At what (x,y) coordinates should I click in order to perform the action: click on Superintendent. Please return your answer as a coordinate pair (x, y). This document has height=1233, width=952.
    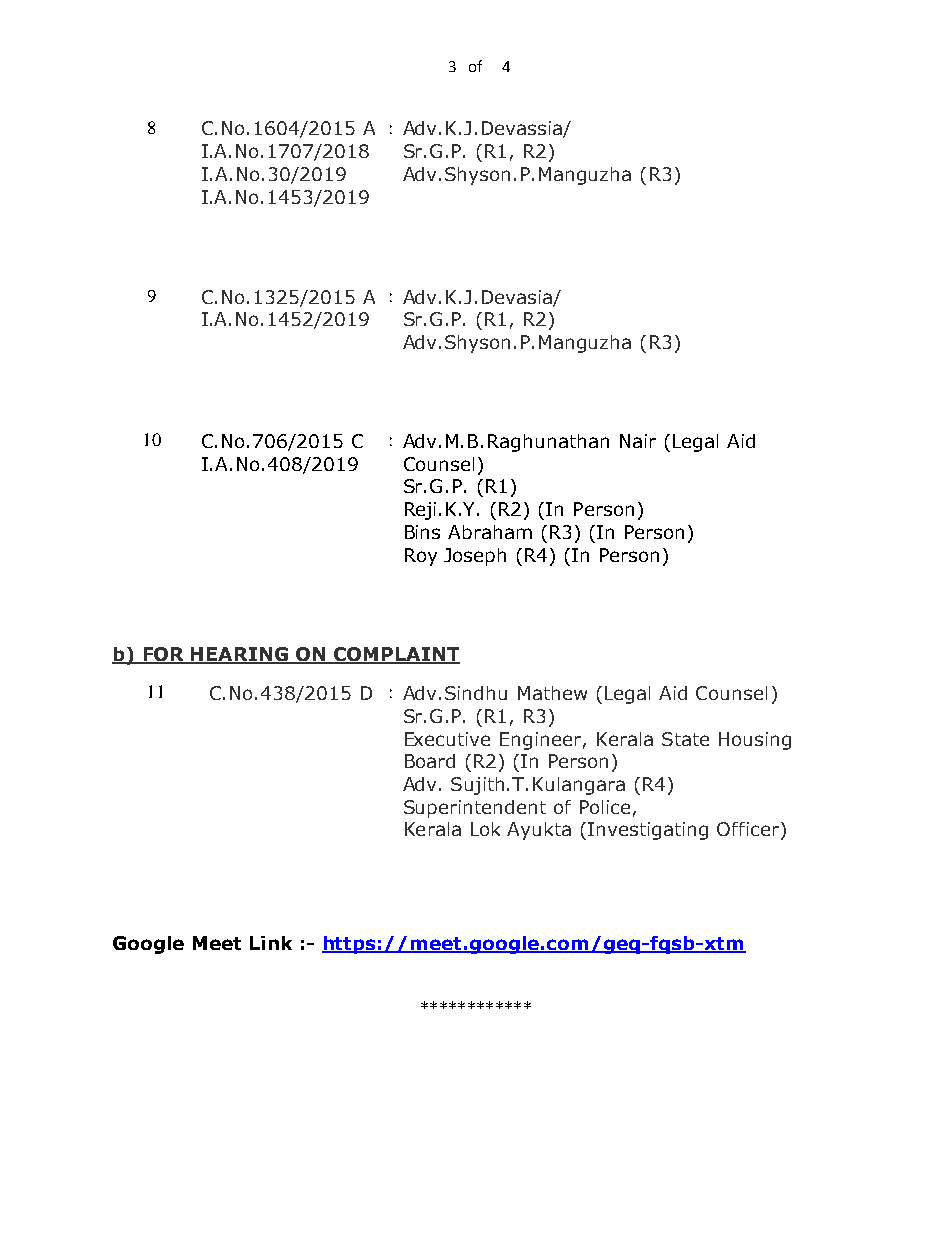
    Looking at the image, I should click on (475, 809).
